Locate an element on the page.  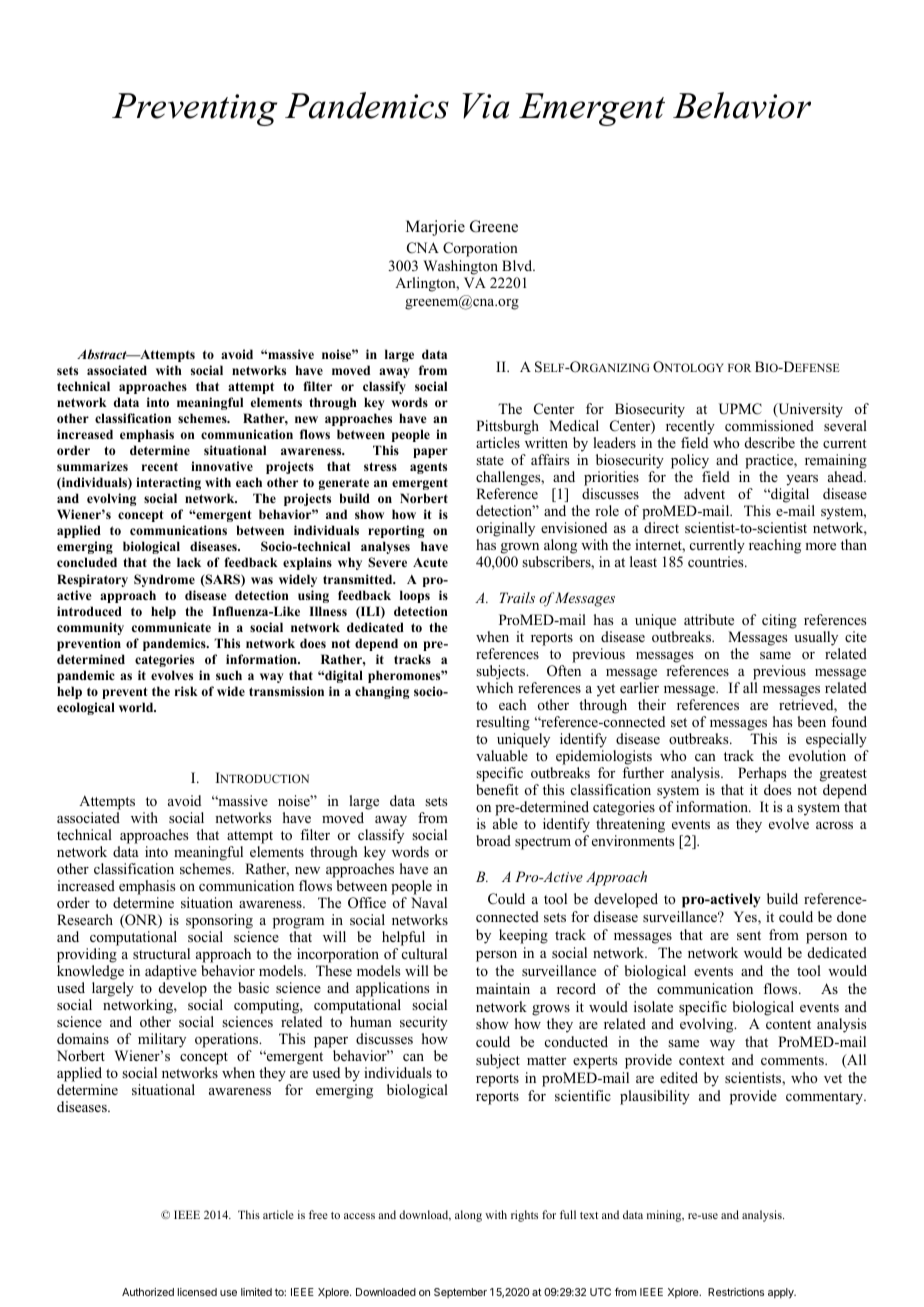
Blvd is located at coordinates (518, 265).
